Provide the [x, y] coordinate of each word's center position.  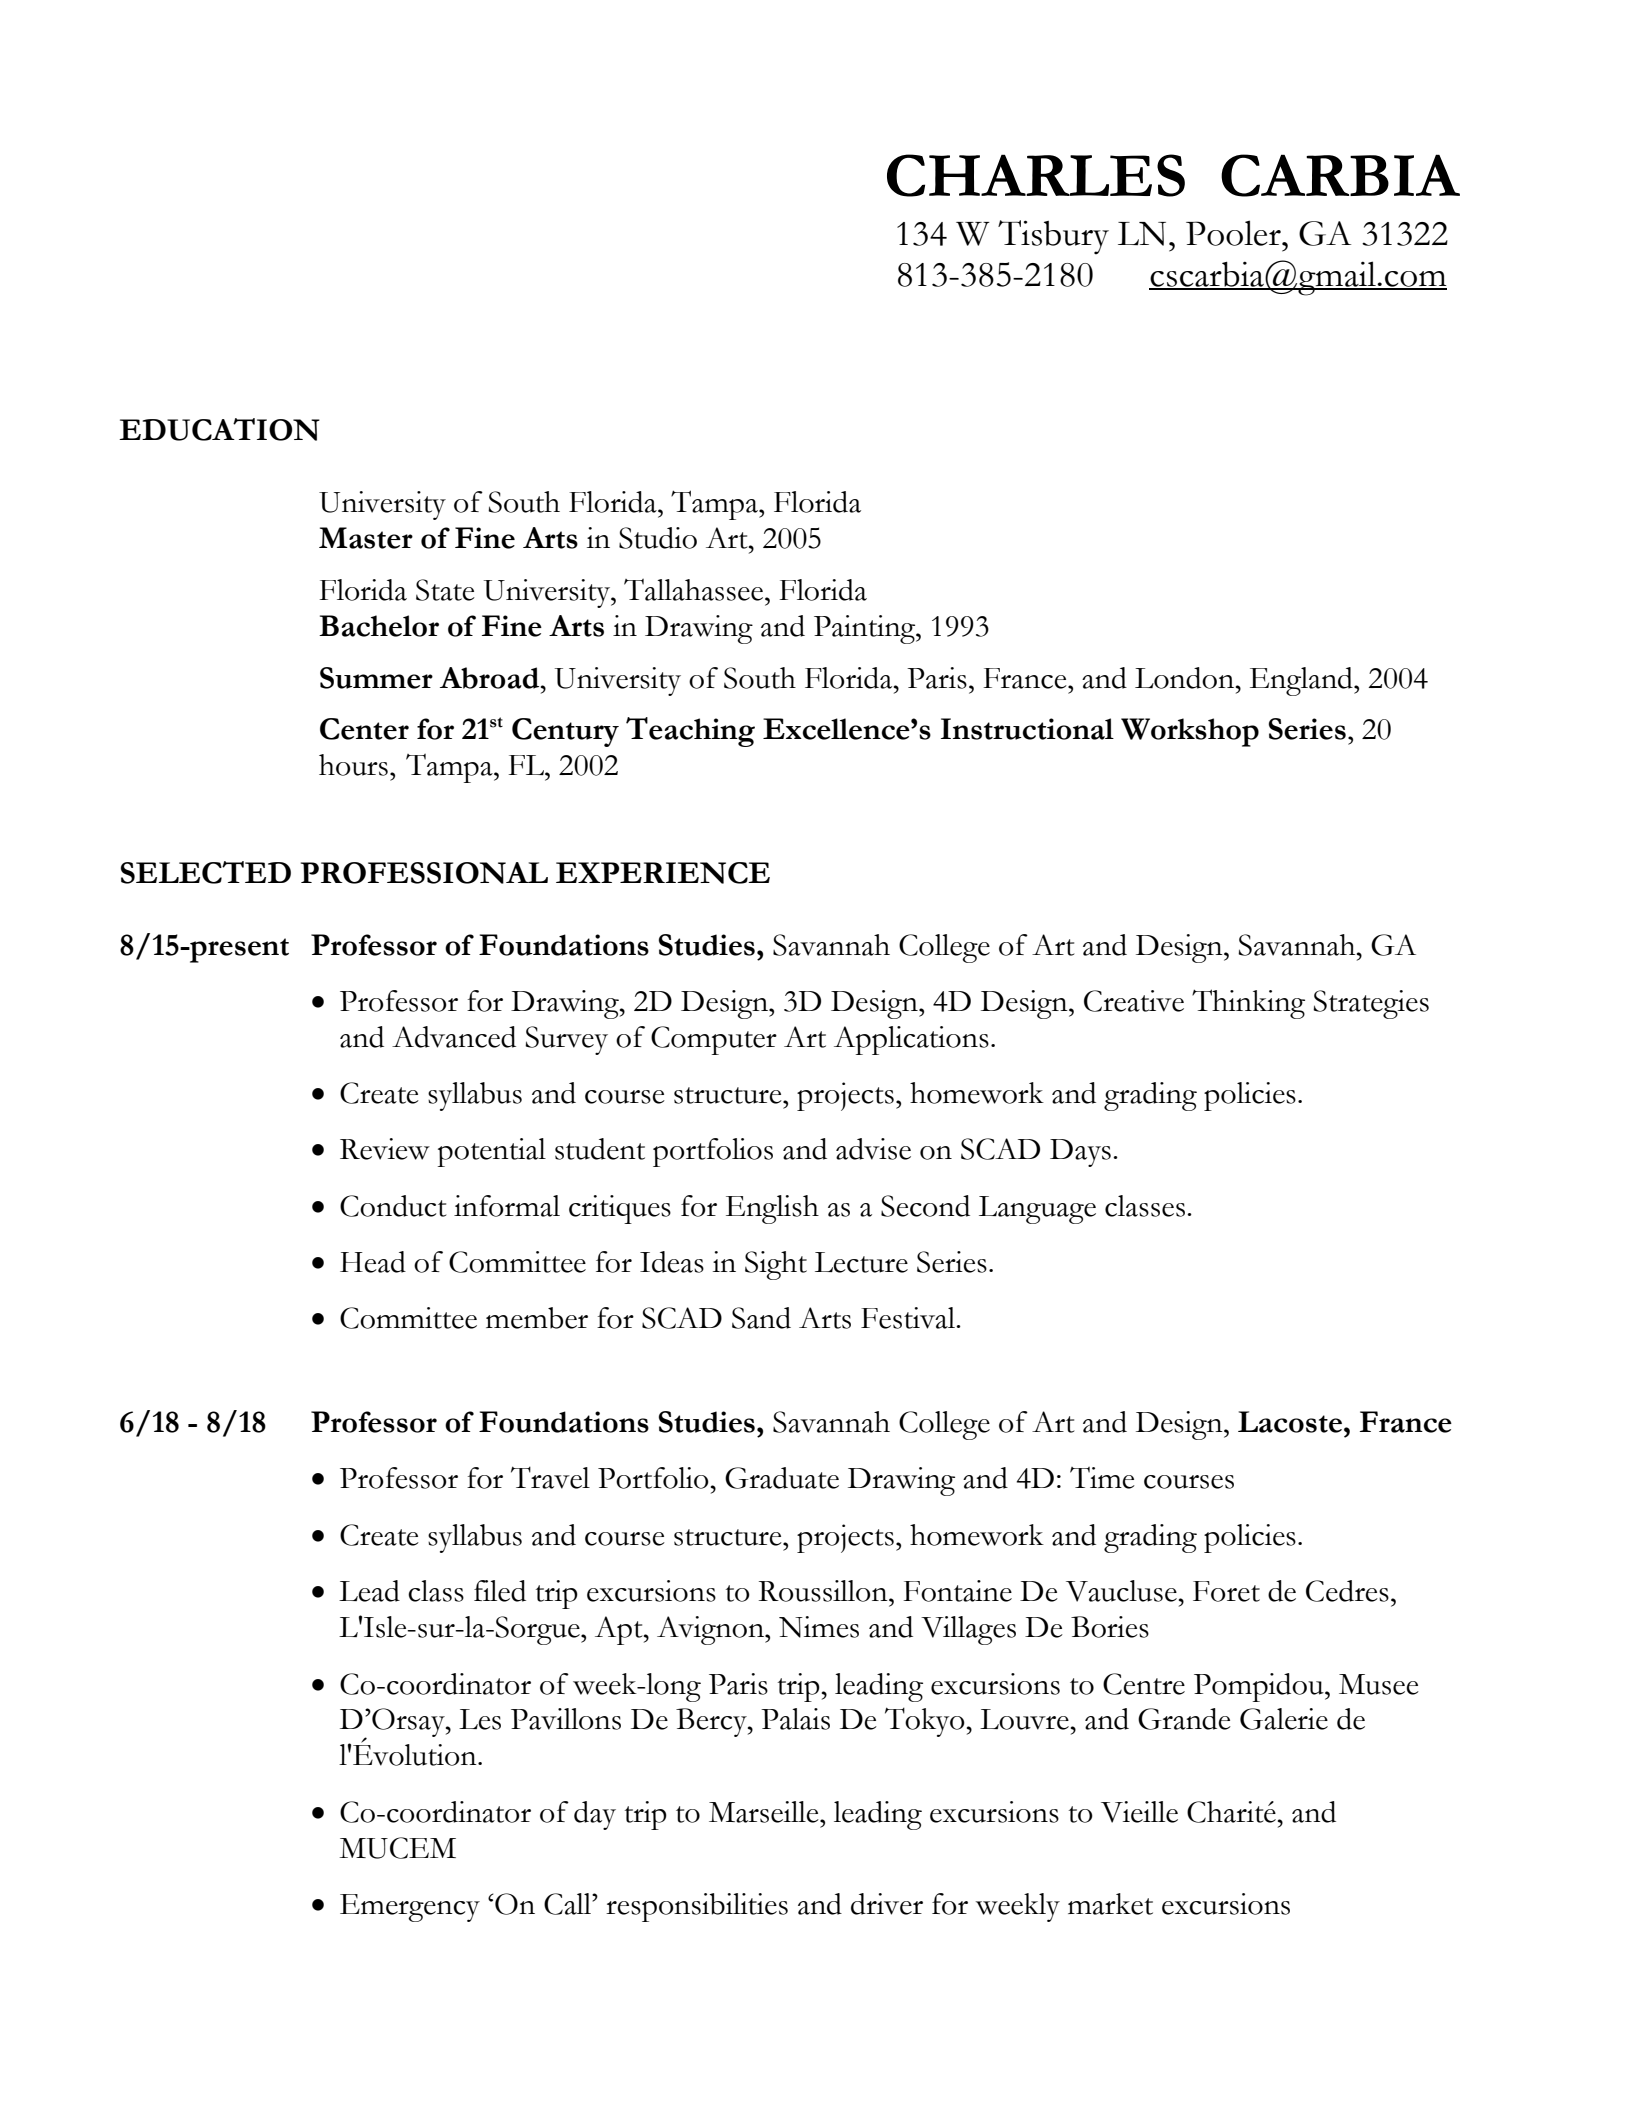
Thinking [1248, 1004]
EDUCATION [219, 429]
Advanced [454, 1037]
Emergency [410, 1908]
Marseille [765, 1812]
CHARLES [1036, 175]
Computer [714, 1040]
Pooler [1234, 233]
